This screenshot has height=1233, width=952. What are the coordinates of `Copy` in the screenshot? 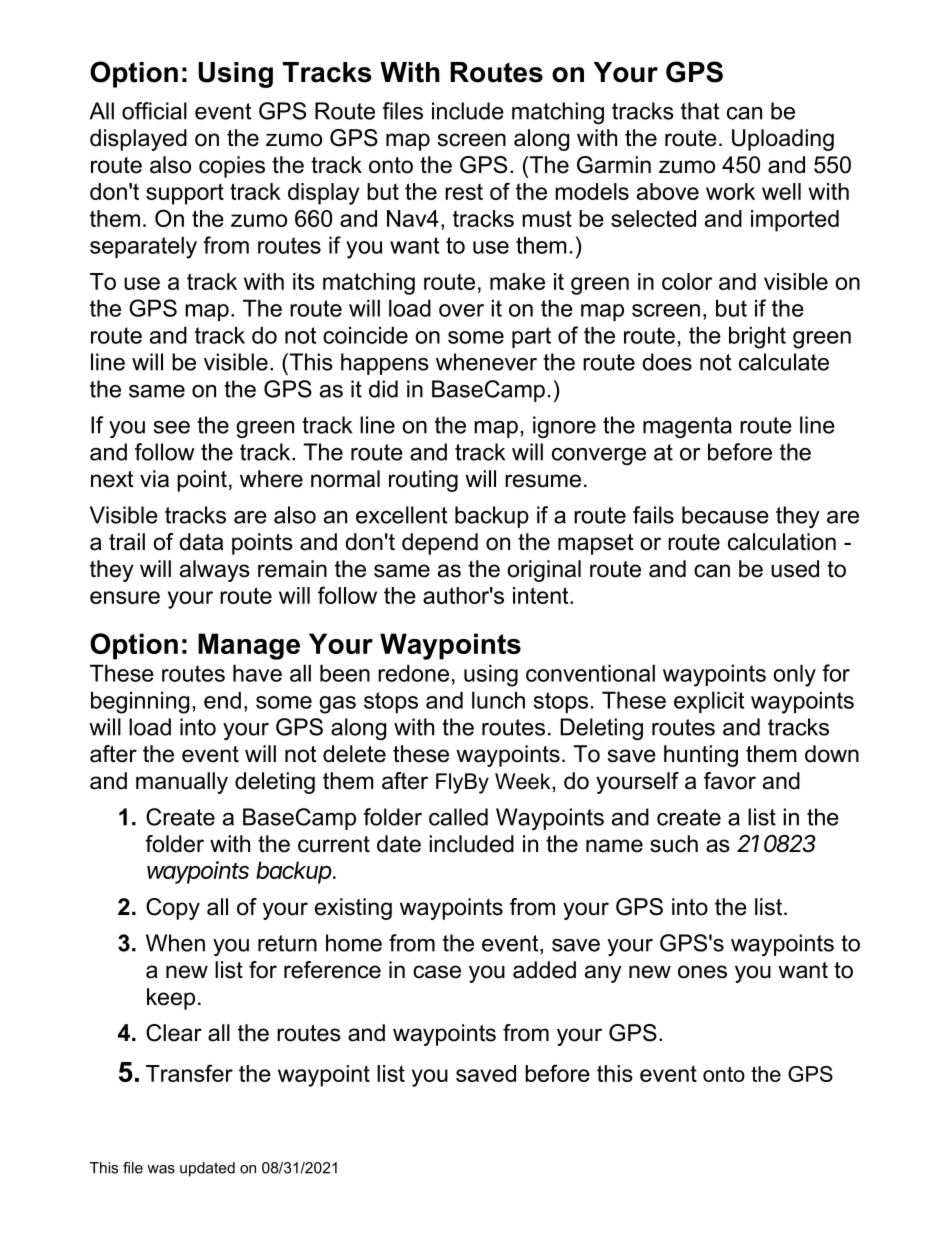 It's located at (173, 909).
